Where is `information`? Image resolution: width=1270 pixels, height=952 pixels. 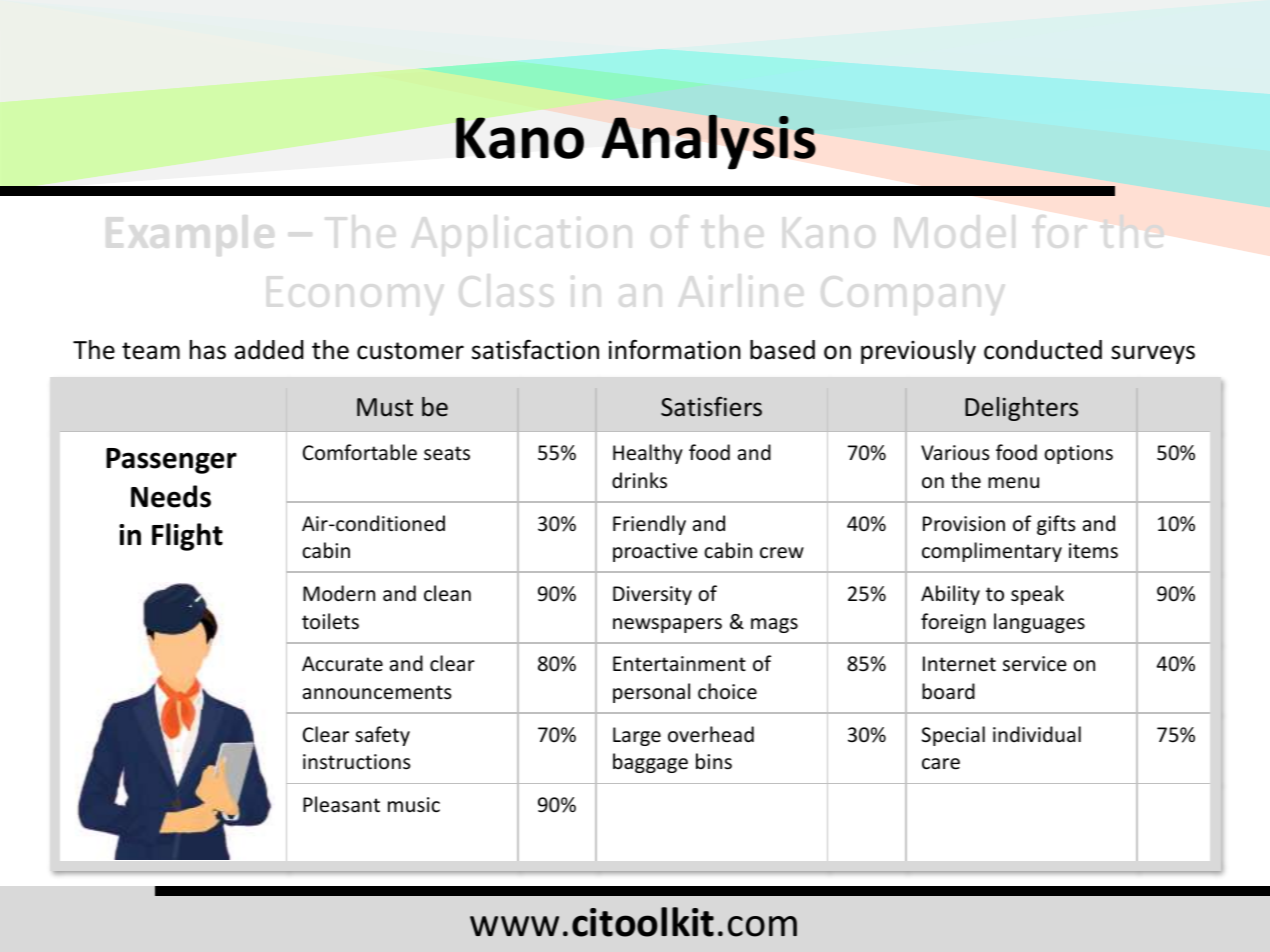
information is located at coordinates (675, 349).
